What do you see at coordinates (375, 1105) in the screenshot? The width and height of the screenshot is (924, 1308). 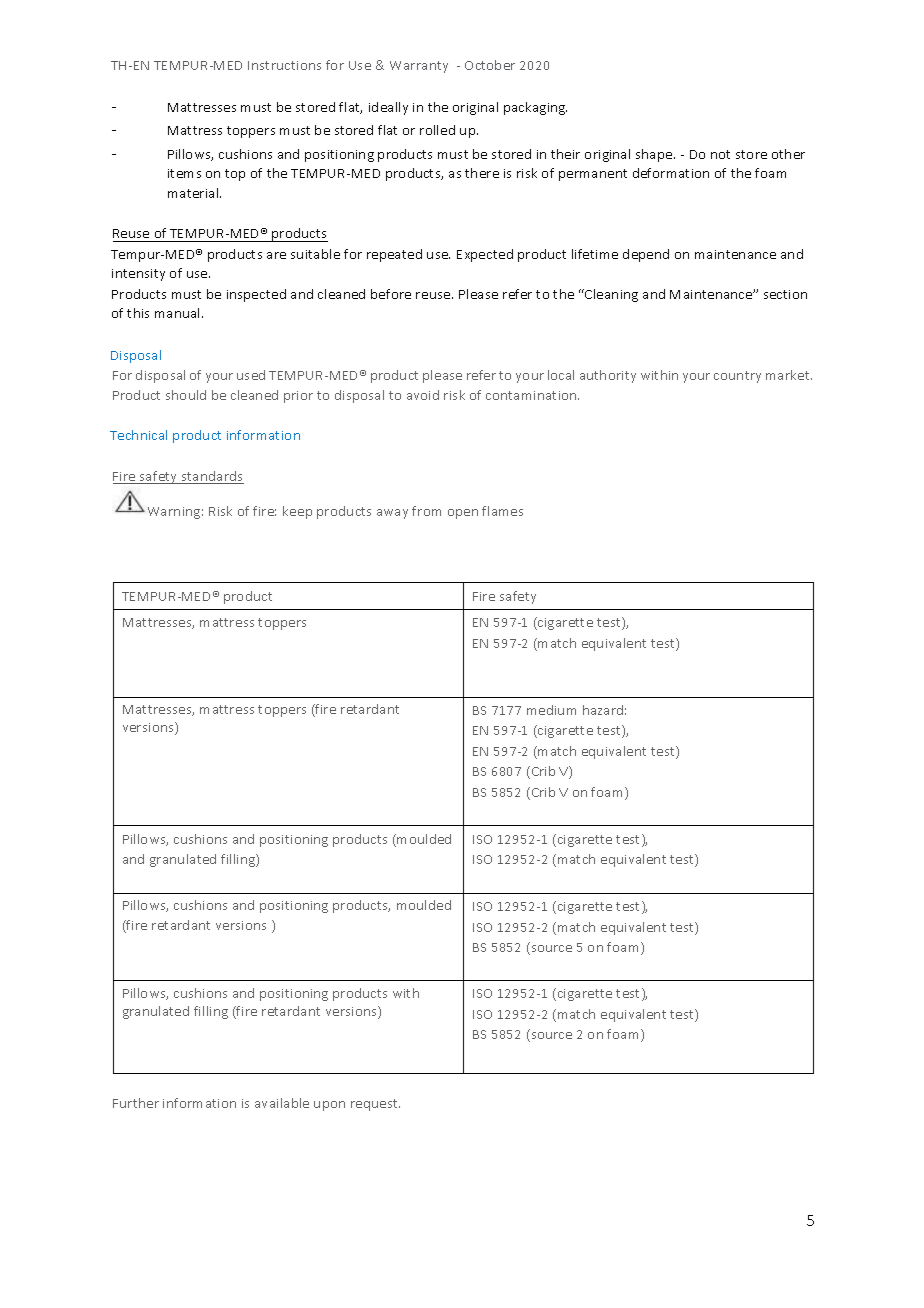 I see `request` at bounding box center [375, 1105].
